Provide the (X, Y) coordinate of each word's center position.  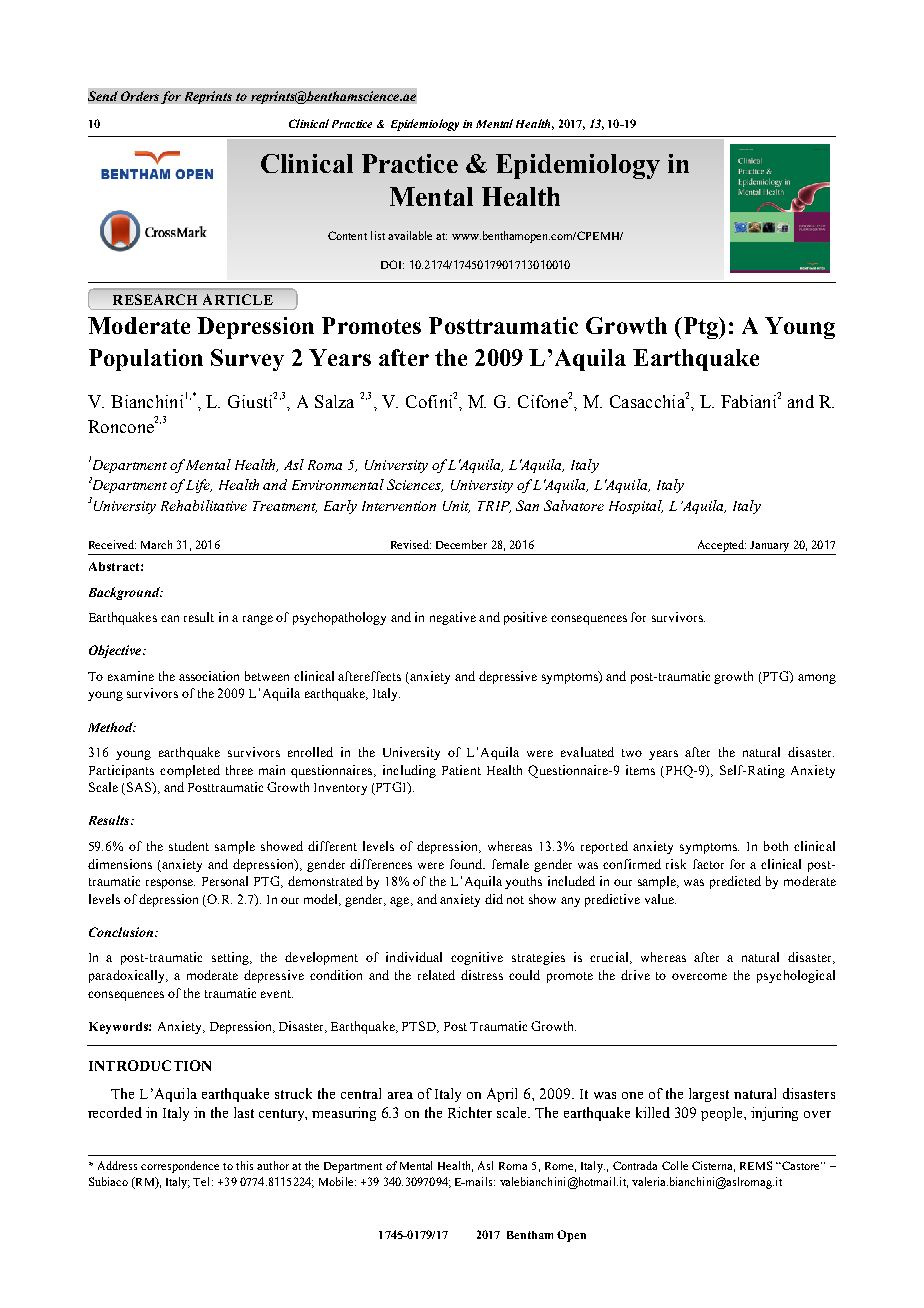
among (817, 679)
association (209, 676)
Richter (470, 1112)
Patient (461, 770)
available (410, 235)
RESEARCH (155, 299)
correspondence (180, 1167)
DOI (392, 264)
